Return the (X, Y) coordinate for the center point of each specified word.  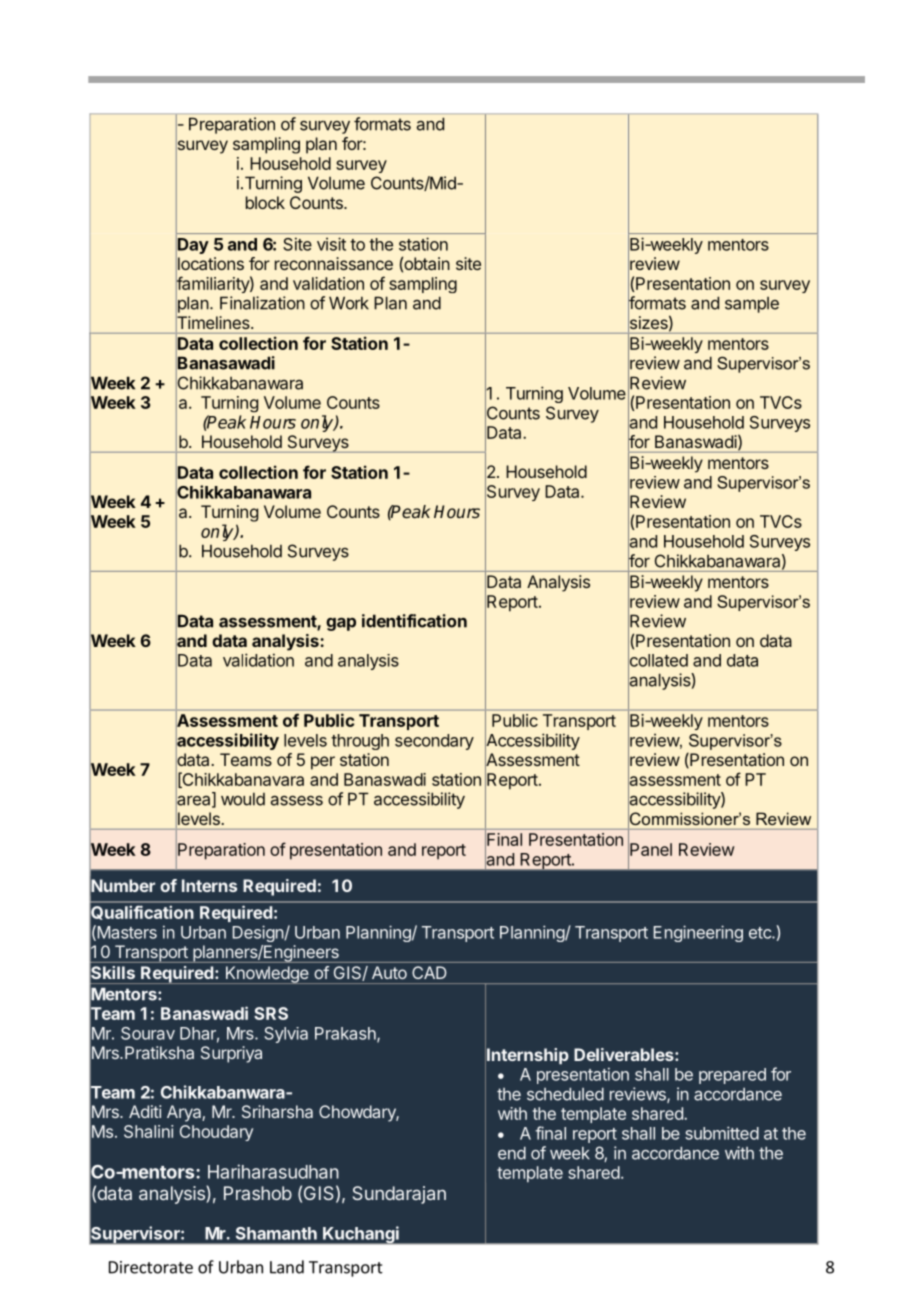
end (512, 1153)
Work (349, 303)
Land (287, 1267)
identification (414, 621)
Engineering (698, 933)
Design (258, 933)
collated (658, 660)
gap (341, 624)
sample (752, 305)
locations (210, 264)
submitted (722, 1133)
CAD (429, 972)
